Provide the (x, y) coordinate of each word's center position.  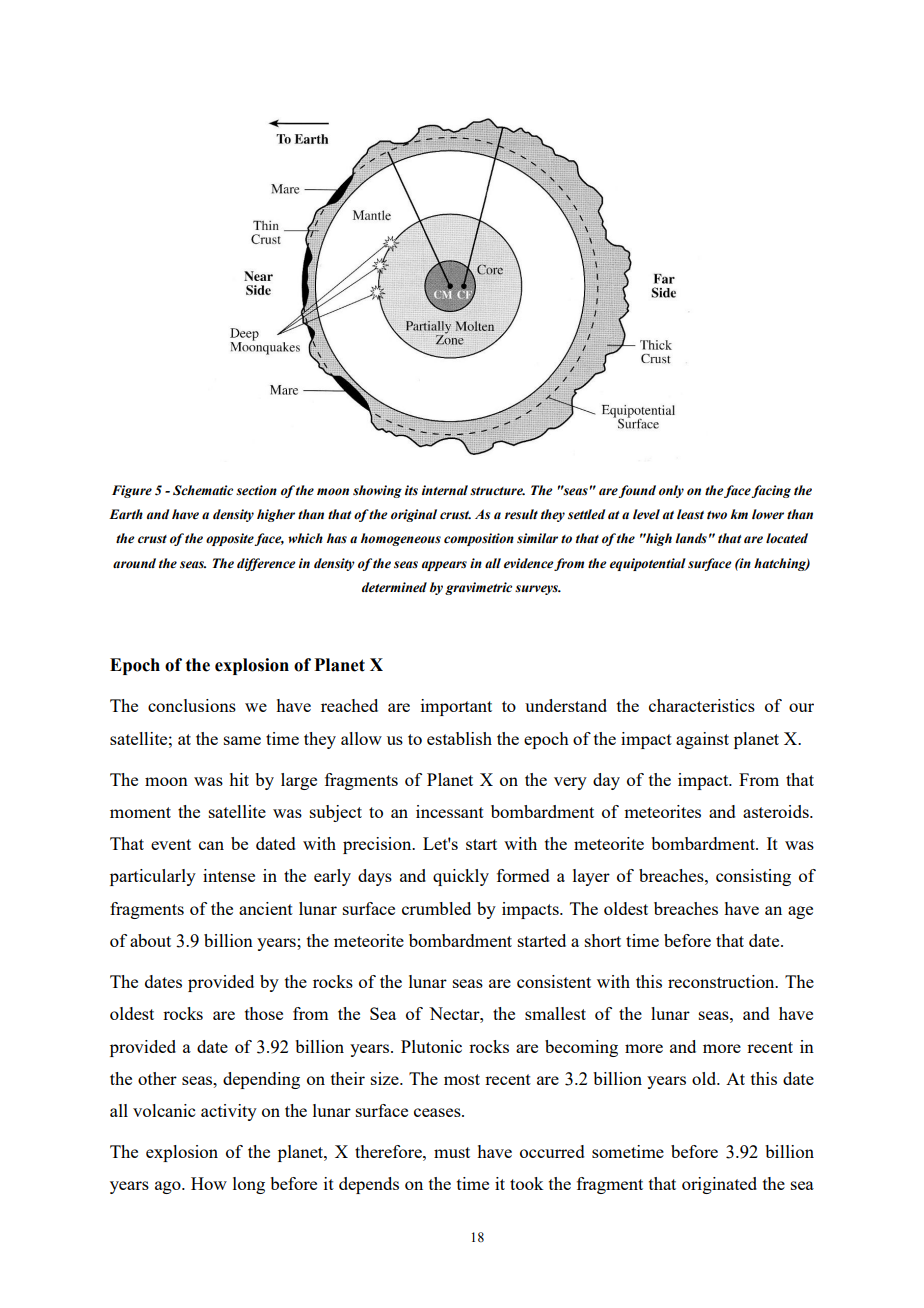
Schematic (203, 490)
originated (719, 1185)
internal (445, 490)
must (452, 1152)
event (171, 844)
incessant (450, 811)
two (717, 515)
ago (169, 1187)
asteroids (777, 811)
